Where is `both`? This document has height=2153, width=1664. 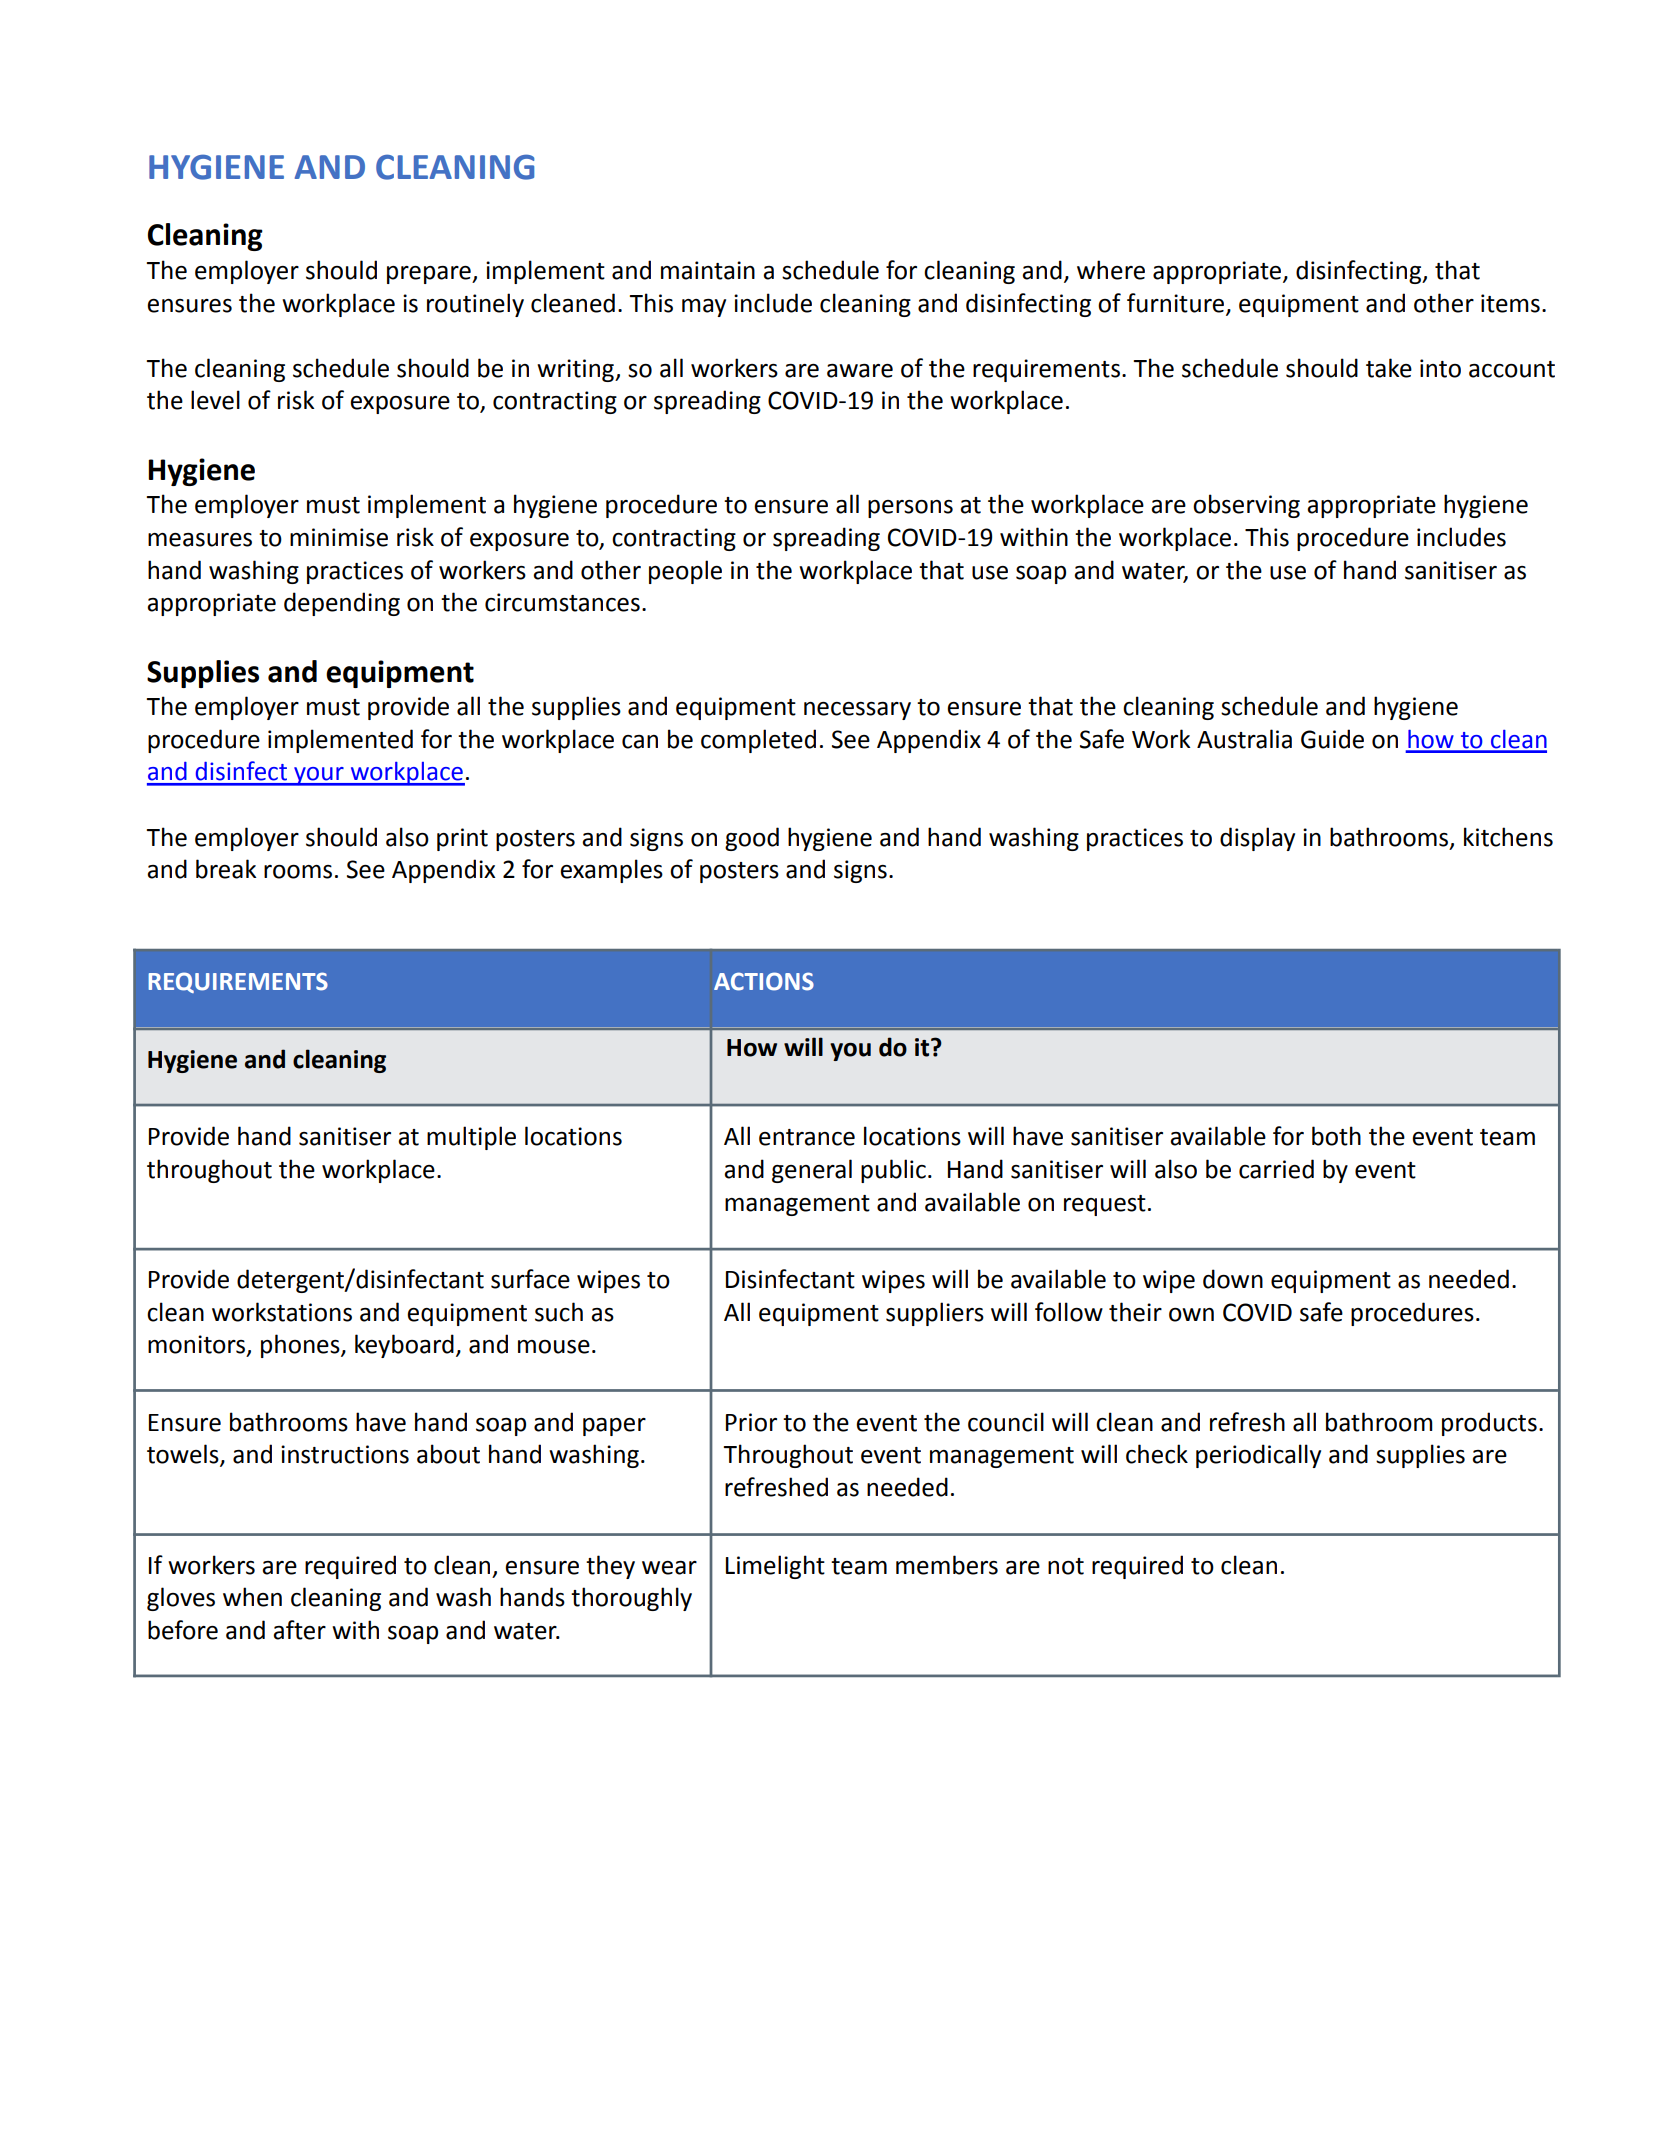
both is located at coordinates (1336, 1136).
